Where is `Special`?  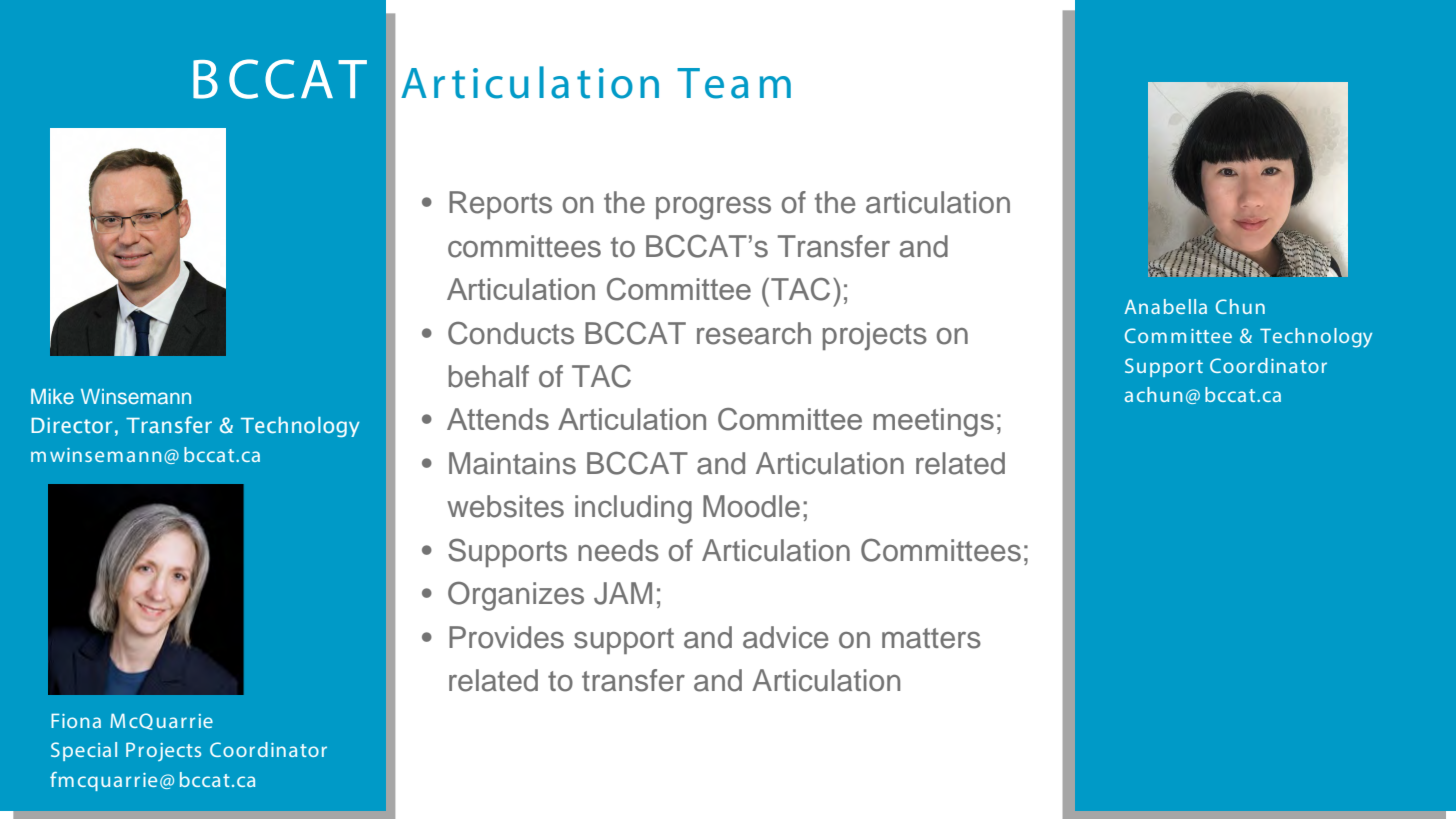
Special is located at coordinates (84, 751).
